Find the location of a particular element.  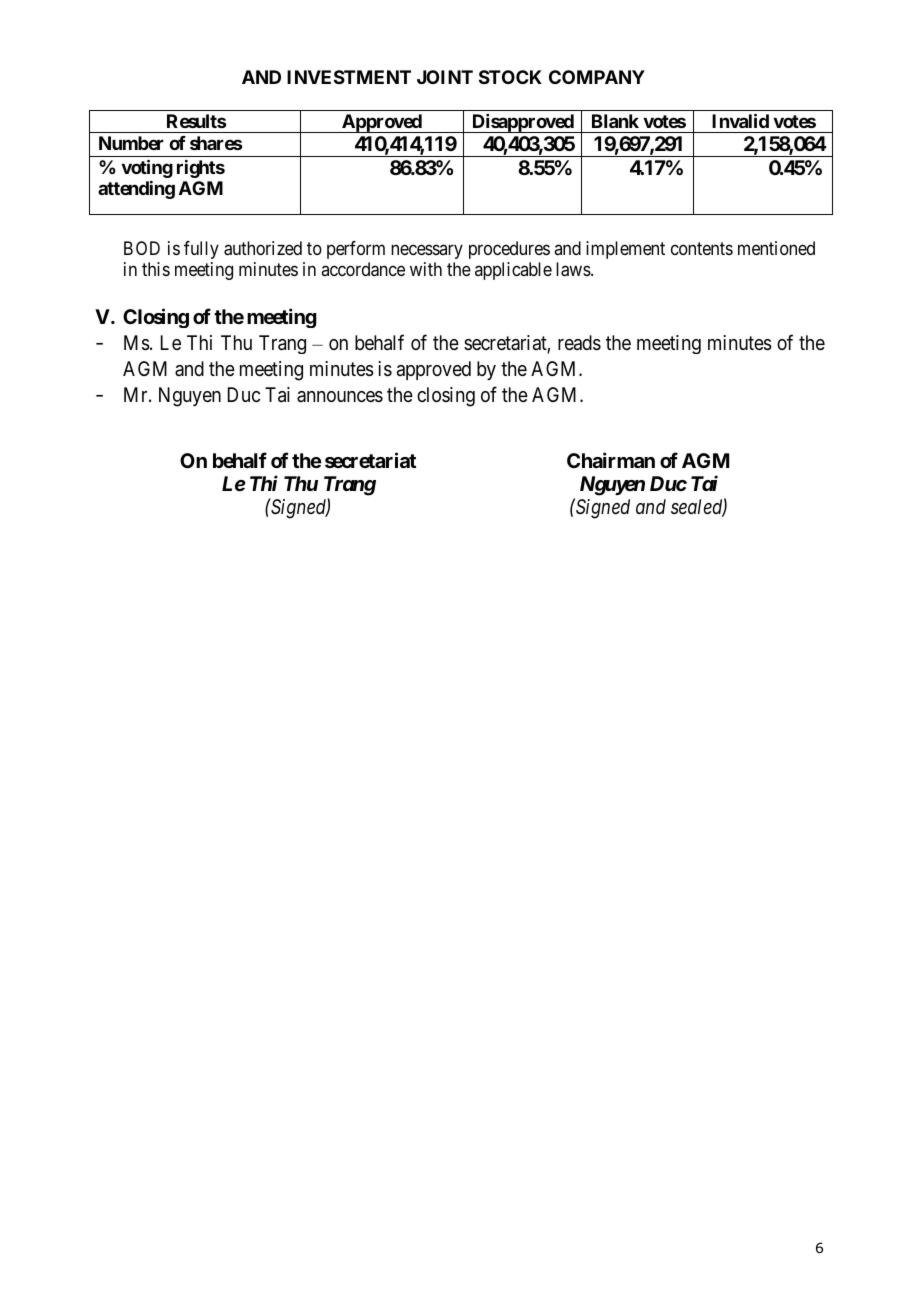

contents is located at coordinates (702, 248).
